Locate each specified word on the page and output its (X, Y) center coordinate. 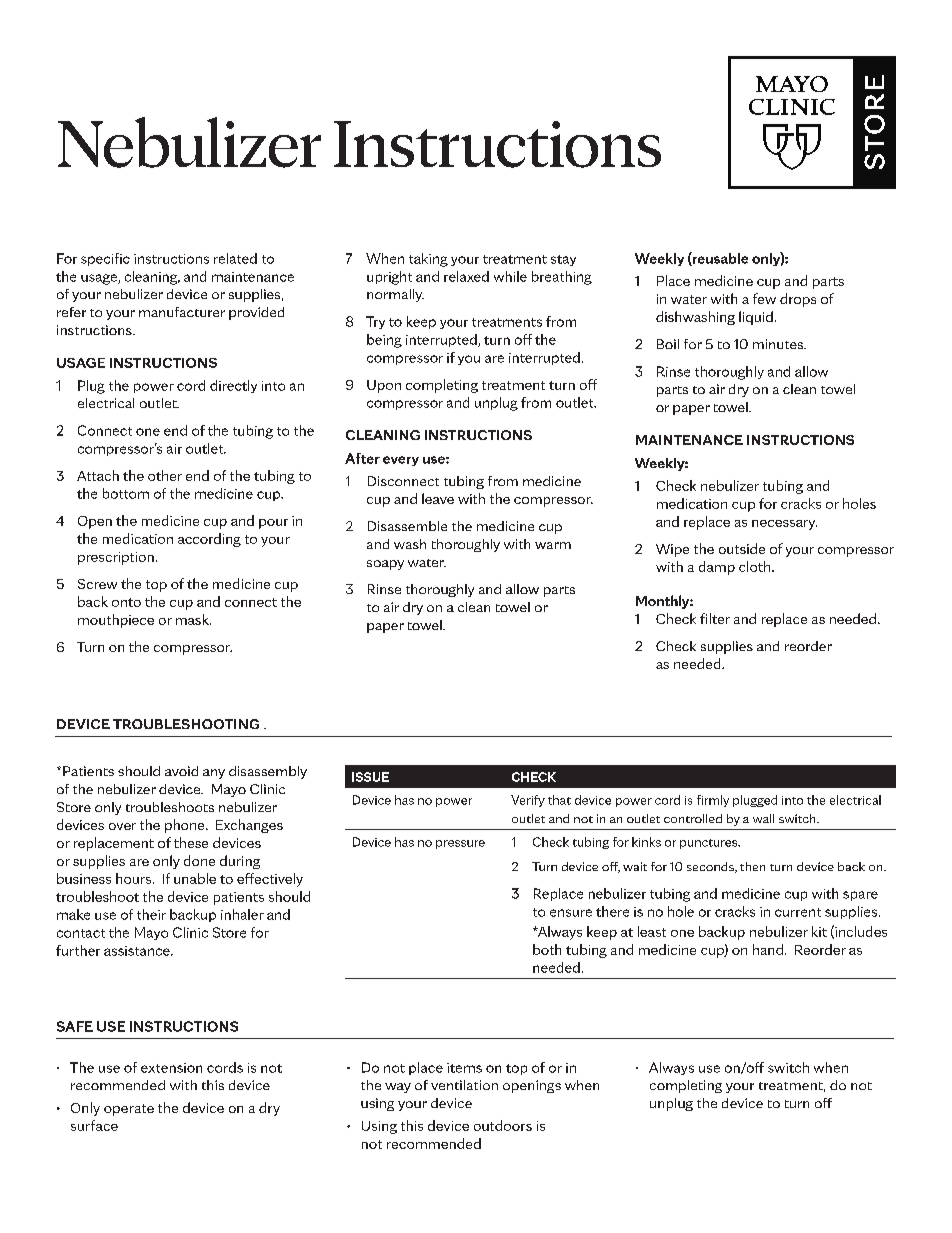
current (798, 912)
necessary (784, 525)
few (764, 298)
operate (129, 1110)
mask (193, 619)
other (165, 475)
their (151, 914)
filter (715, 618)
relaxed (466, 276)
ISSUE (370, 777)
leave (438, 498)
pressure (460, 844)
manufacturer (182, 312)
